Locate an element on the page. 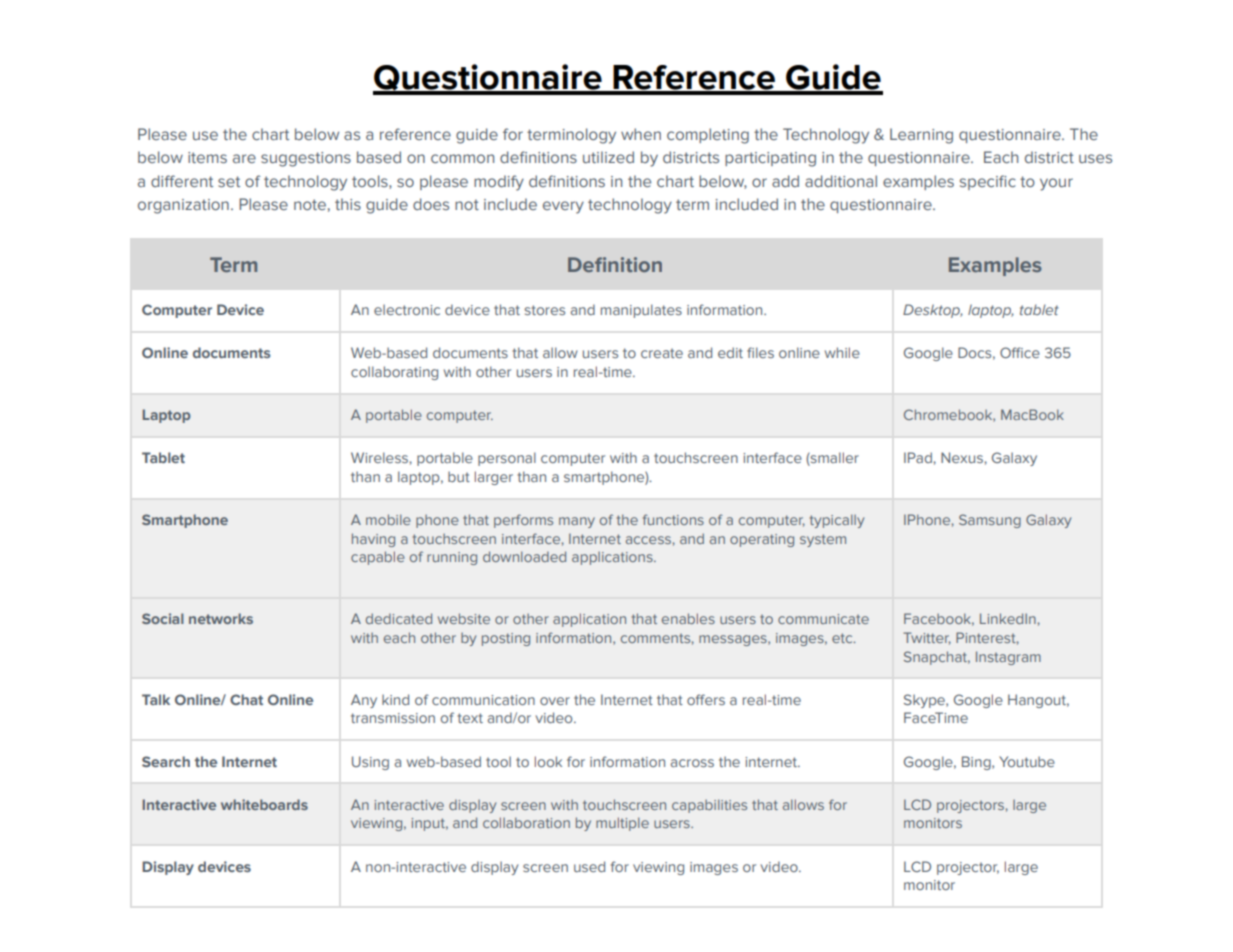 Image resolution: width=1233 pixels, height=952 pixels. Samsung is located at coordinates (990, 521).
